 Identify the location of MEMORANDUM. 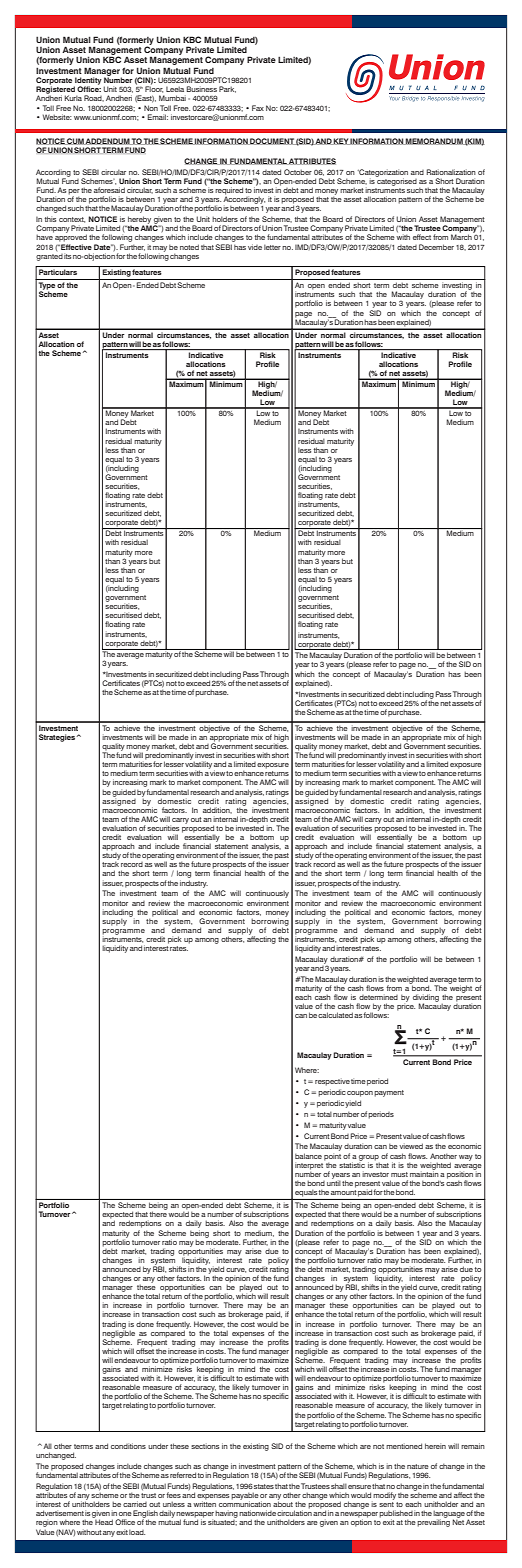
(434, 141).
